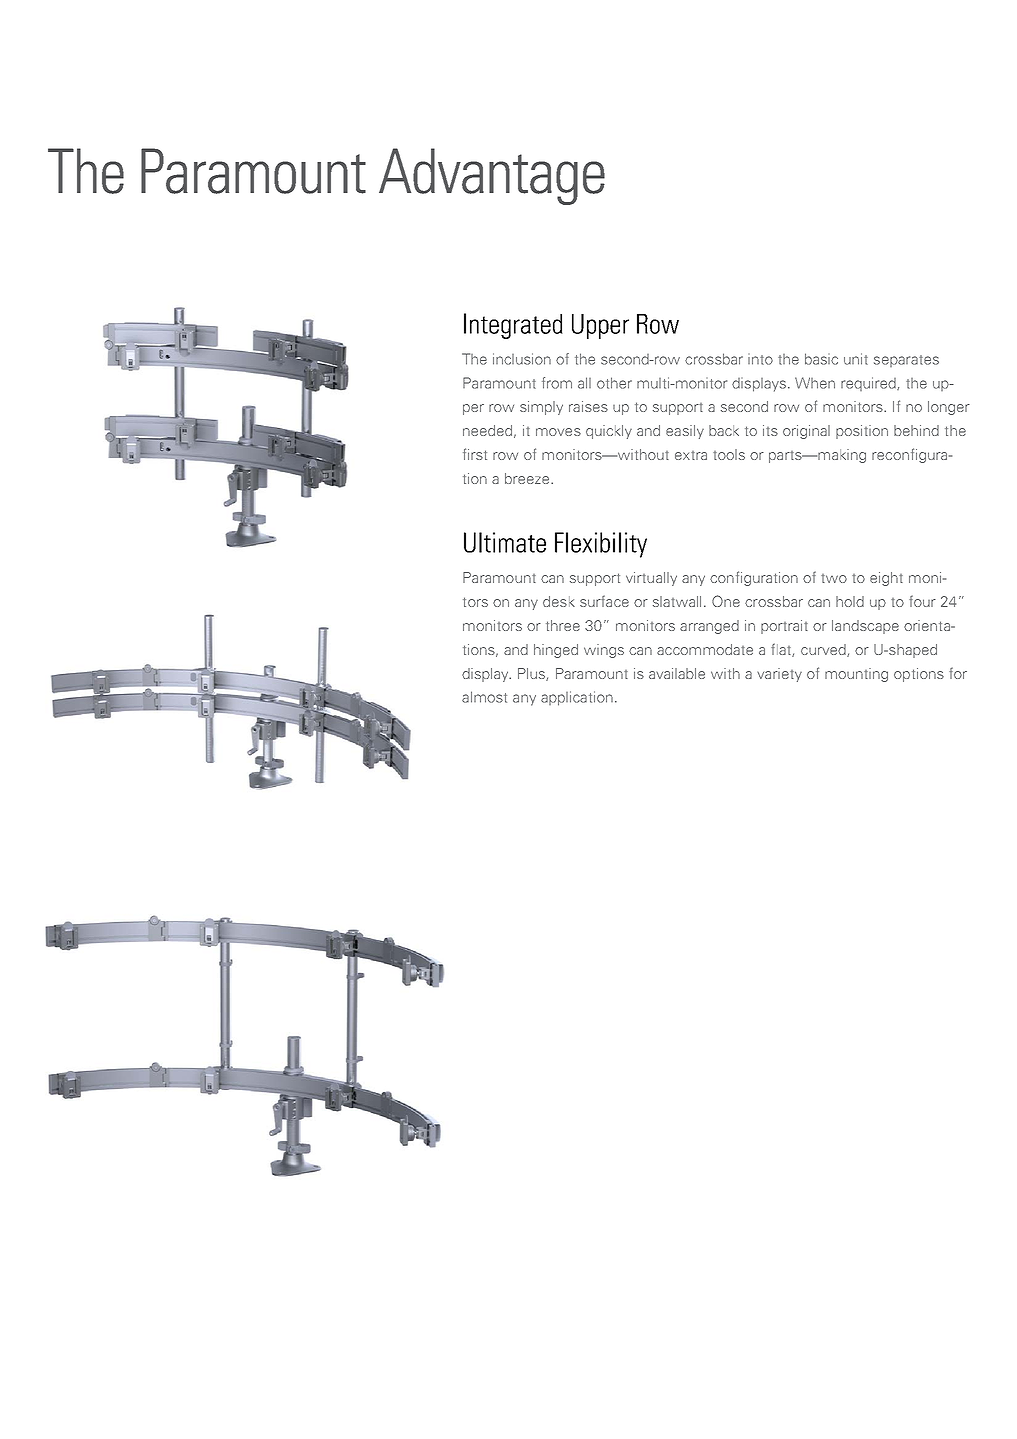 Image resolution: width=1017 pixels, height=1439 pixels. Describe the element at coordinates (505, 542) in the image. I see `Ultimate` at that location.
